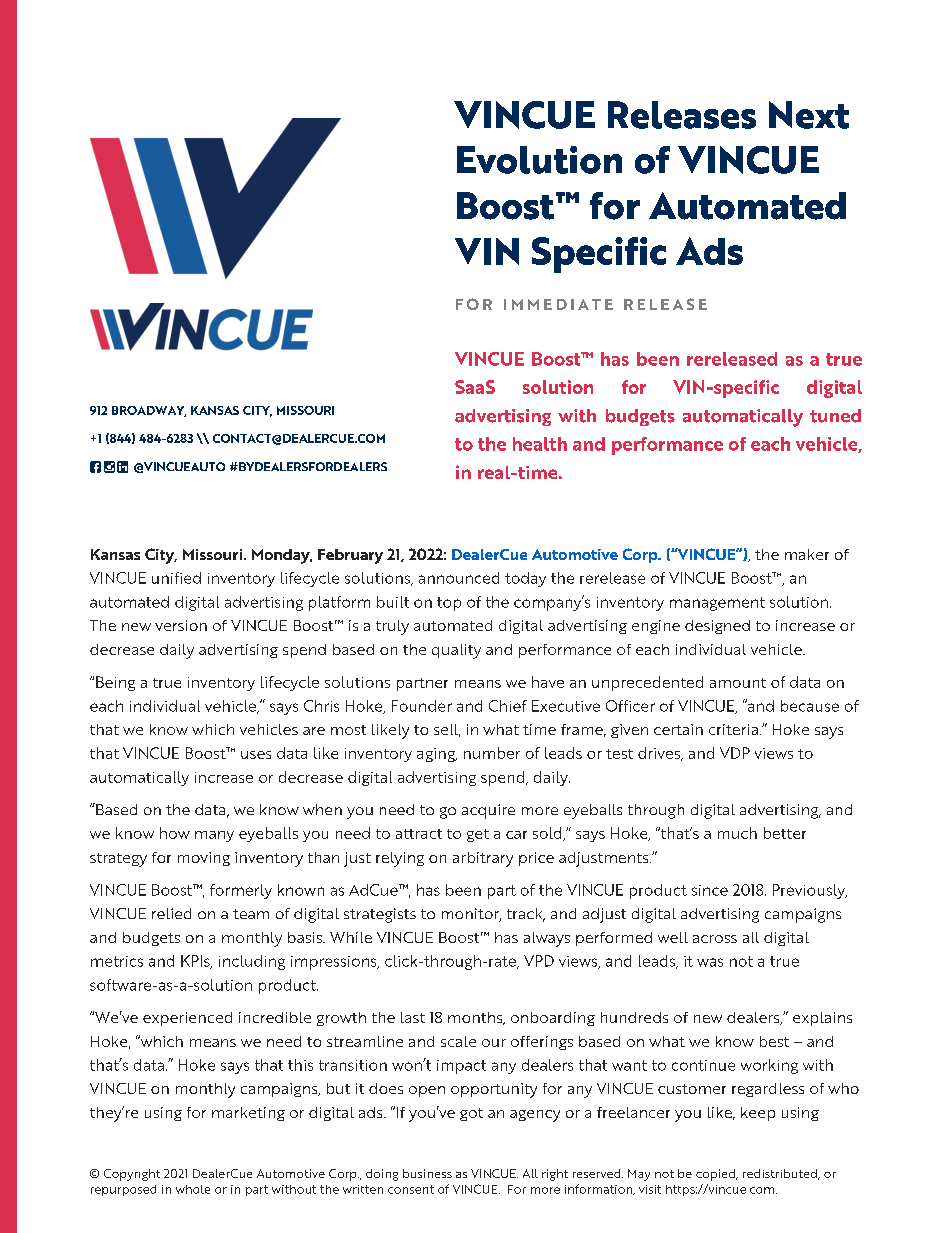  I want to click on business, so click(427, 1173).
